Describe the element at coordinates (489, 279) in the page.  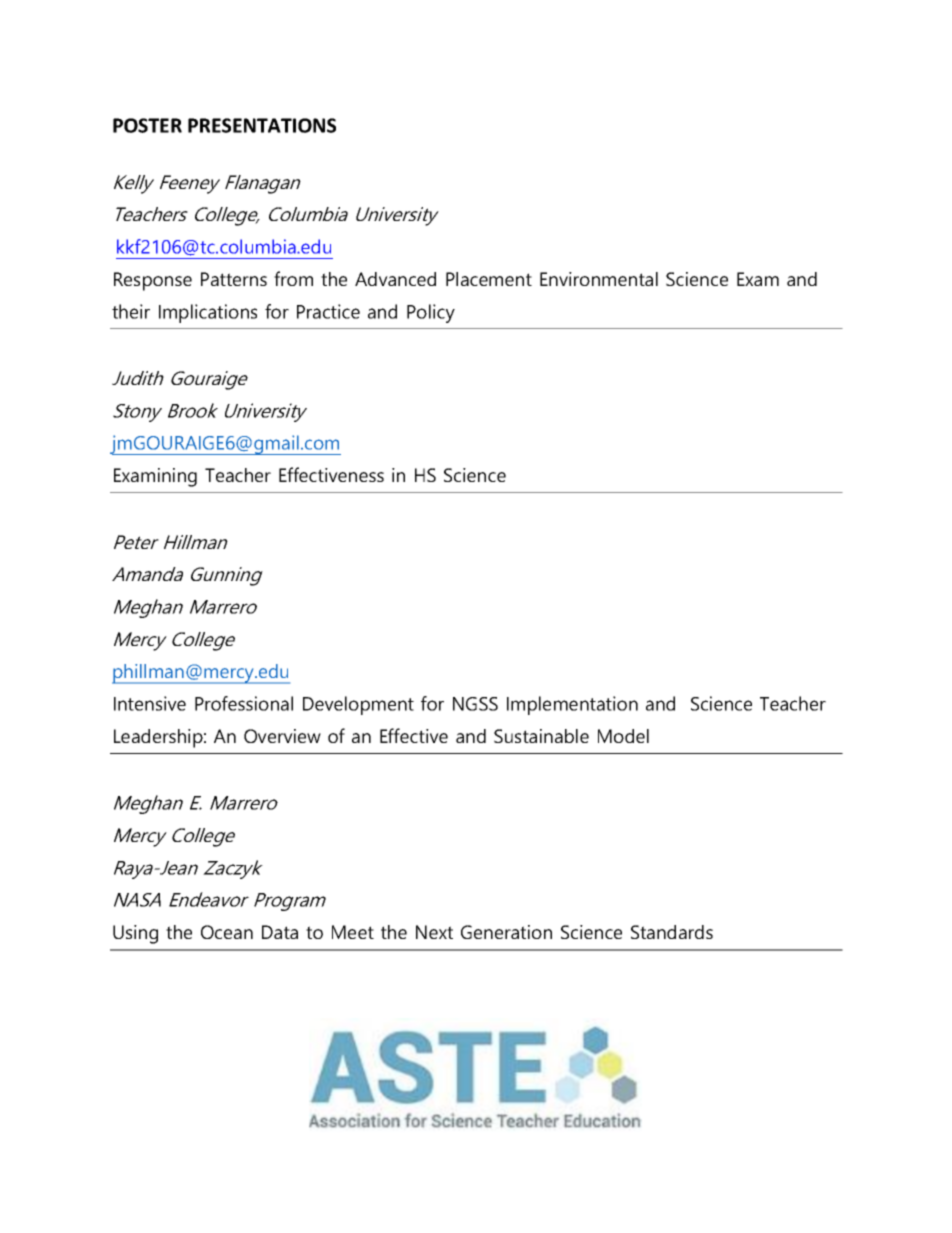
I see `Placement` at that location.
